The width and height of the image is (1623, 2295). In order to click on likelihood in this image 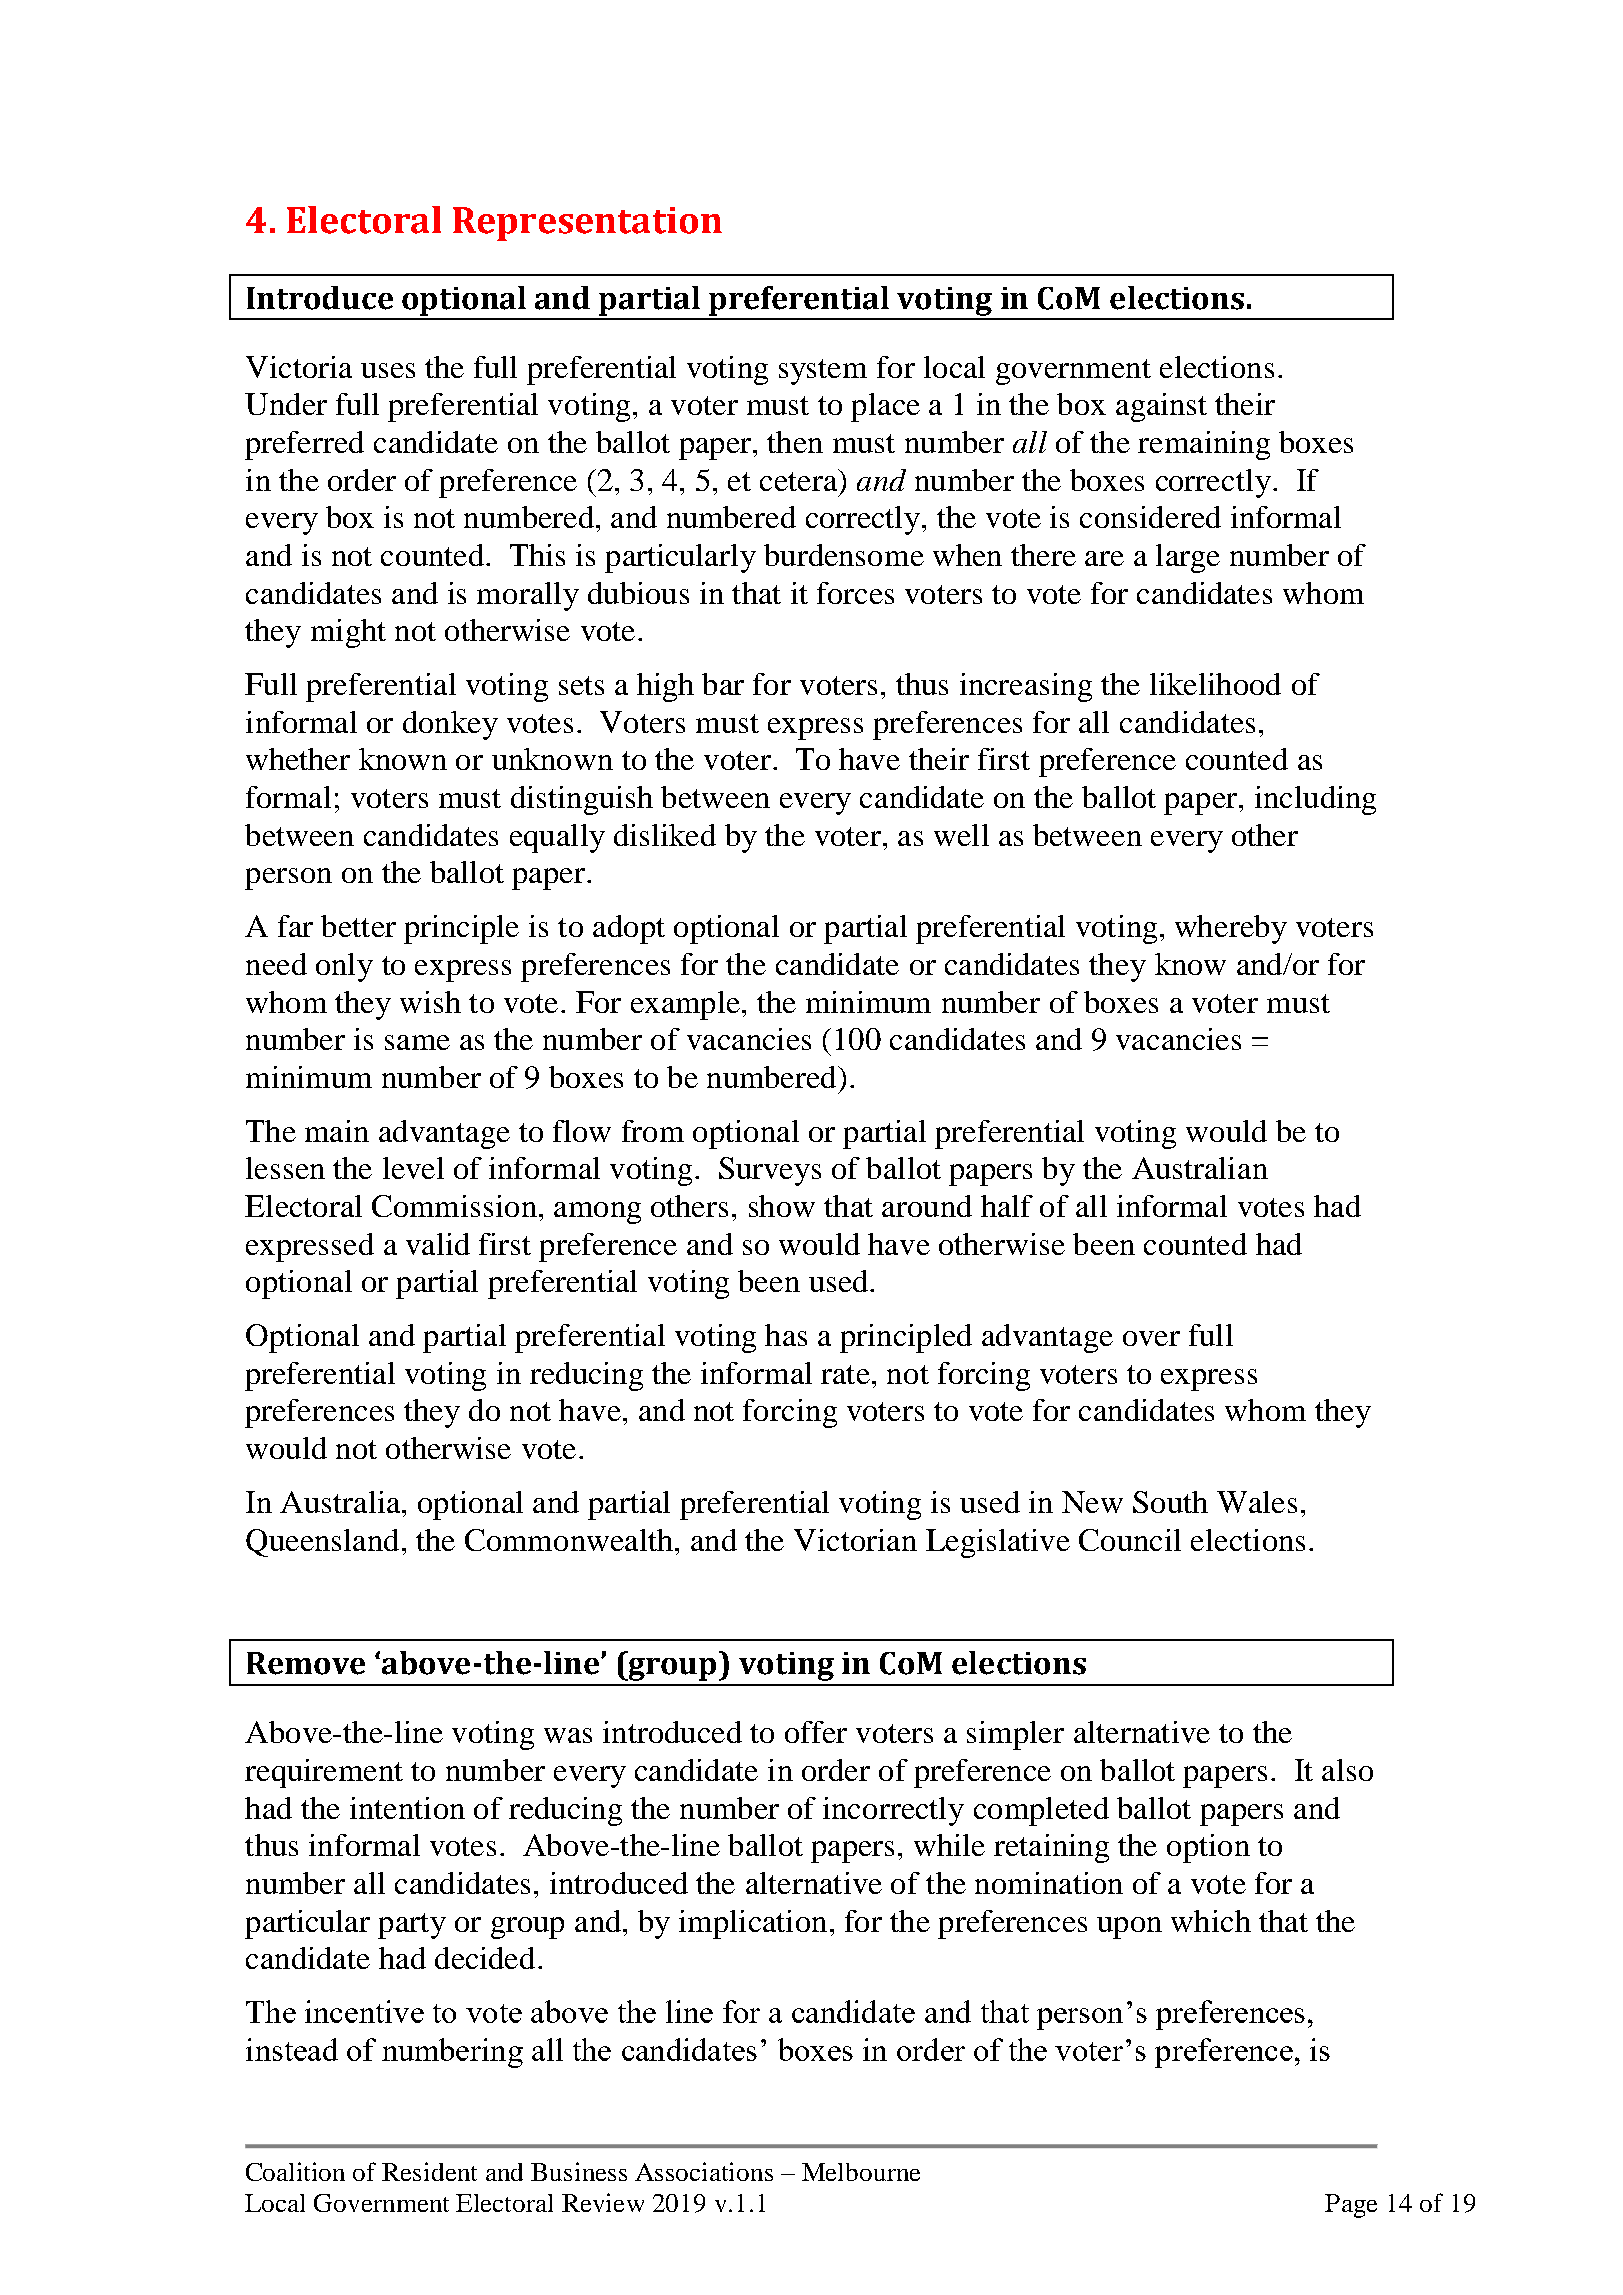, I will do `click(1215, 684)`.
